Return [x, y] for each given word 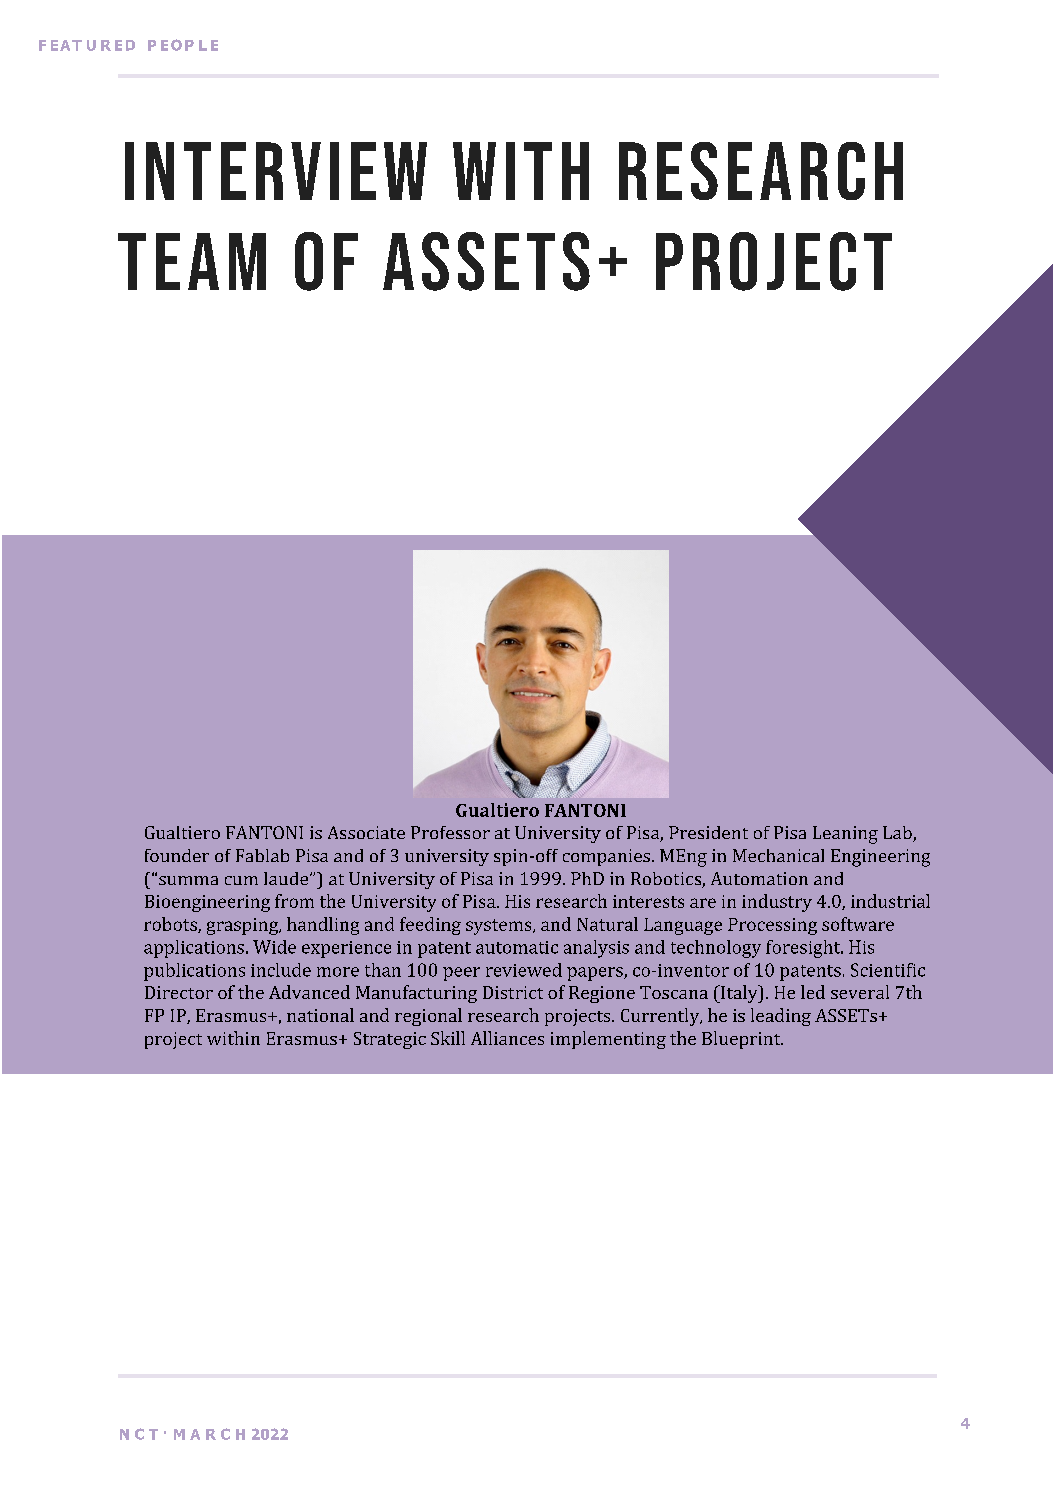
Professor [450, 832]
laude [287, 878]
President [708, 832]
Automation [759, 878]
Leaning [845, 835]
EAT [66, 45]
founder [177, 855]
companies [608, 857]
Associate [366, 832]
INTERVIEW [276, 171]
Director [179, 992]
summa [188, 880]
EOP [177, 45]
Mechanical [778, 855]
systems [500, 927]
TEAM [192, 261]
